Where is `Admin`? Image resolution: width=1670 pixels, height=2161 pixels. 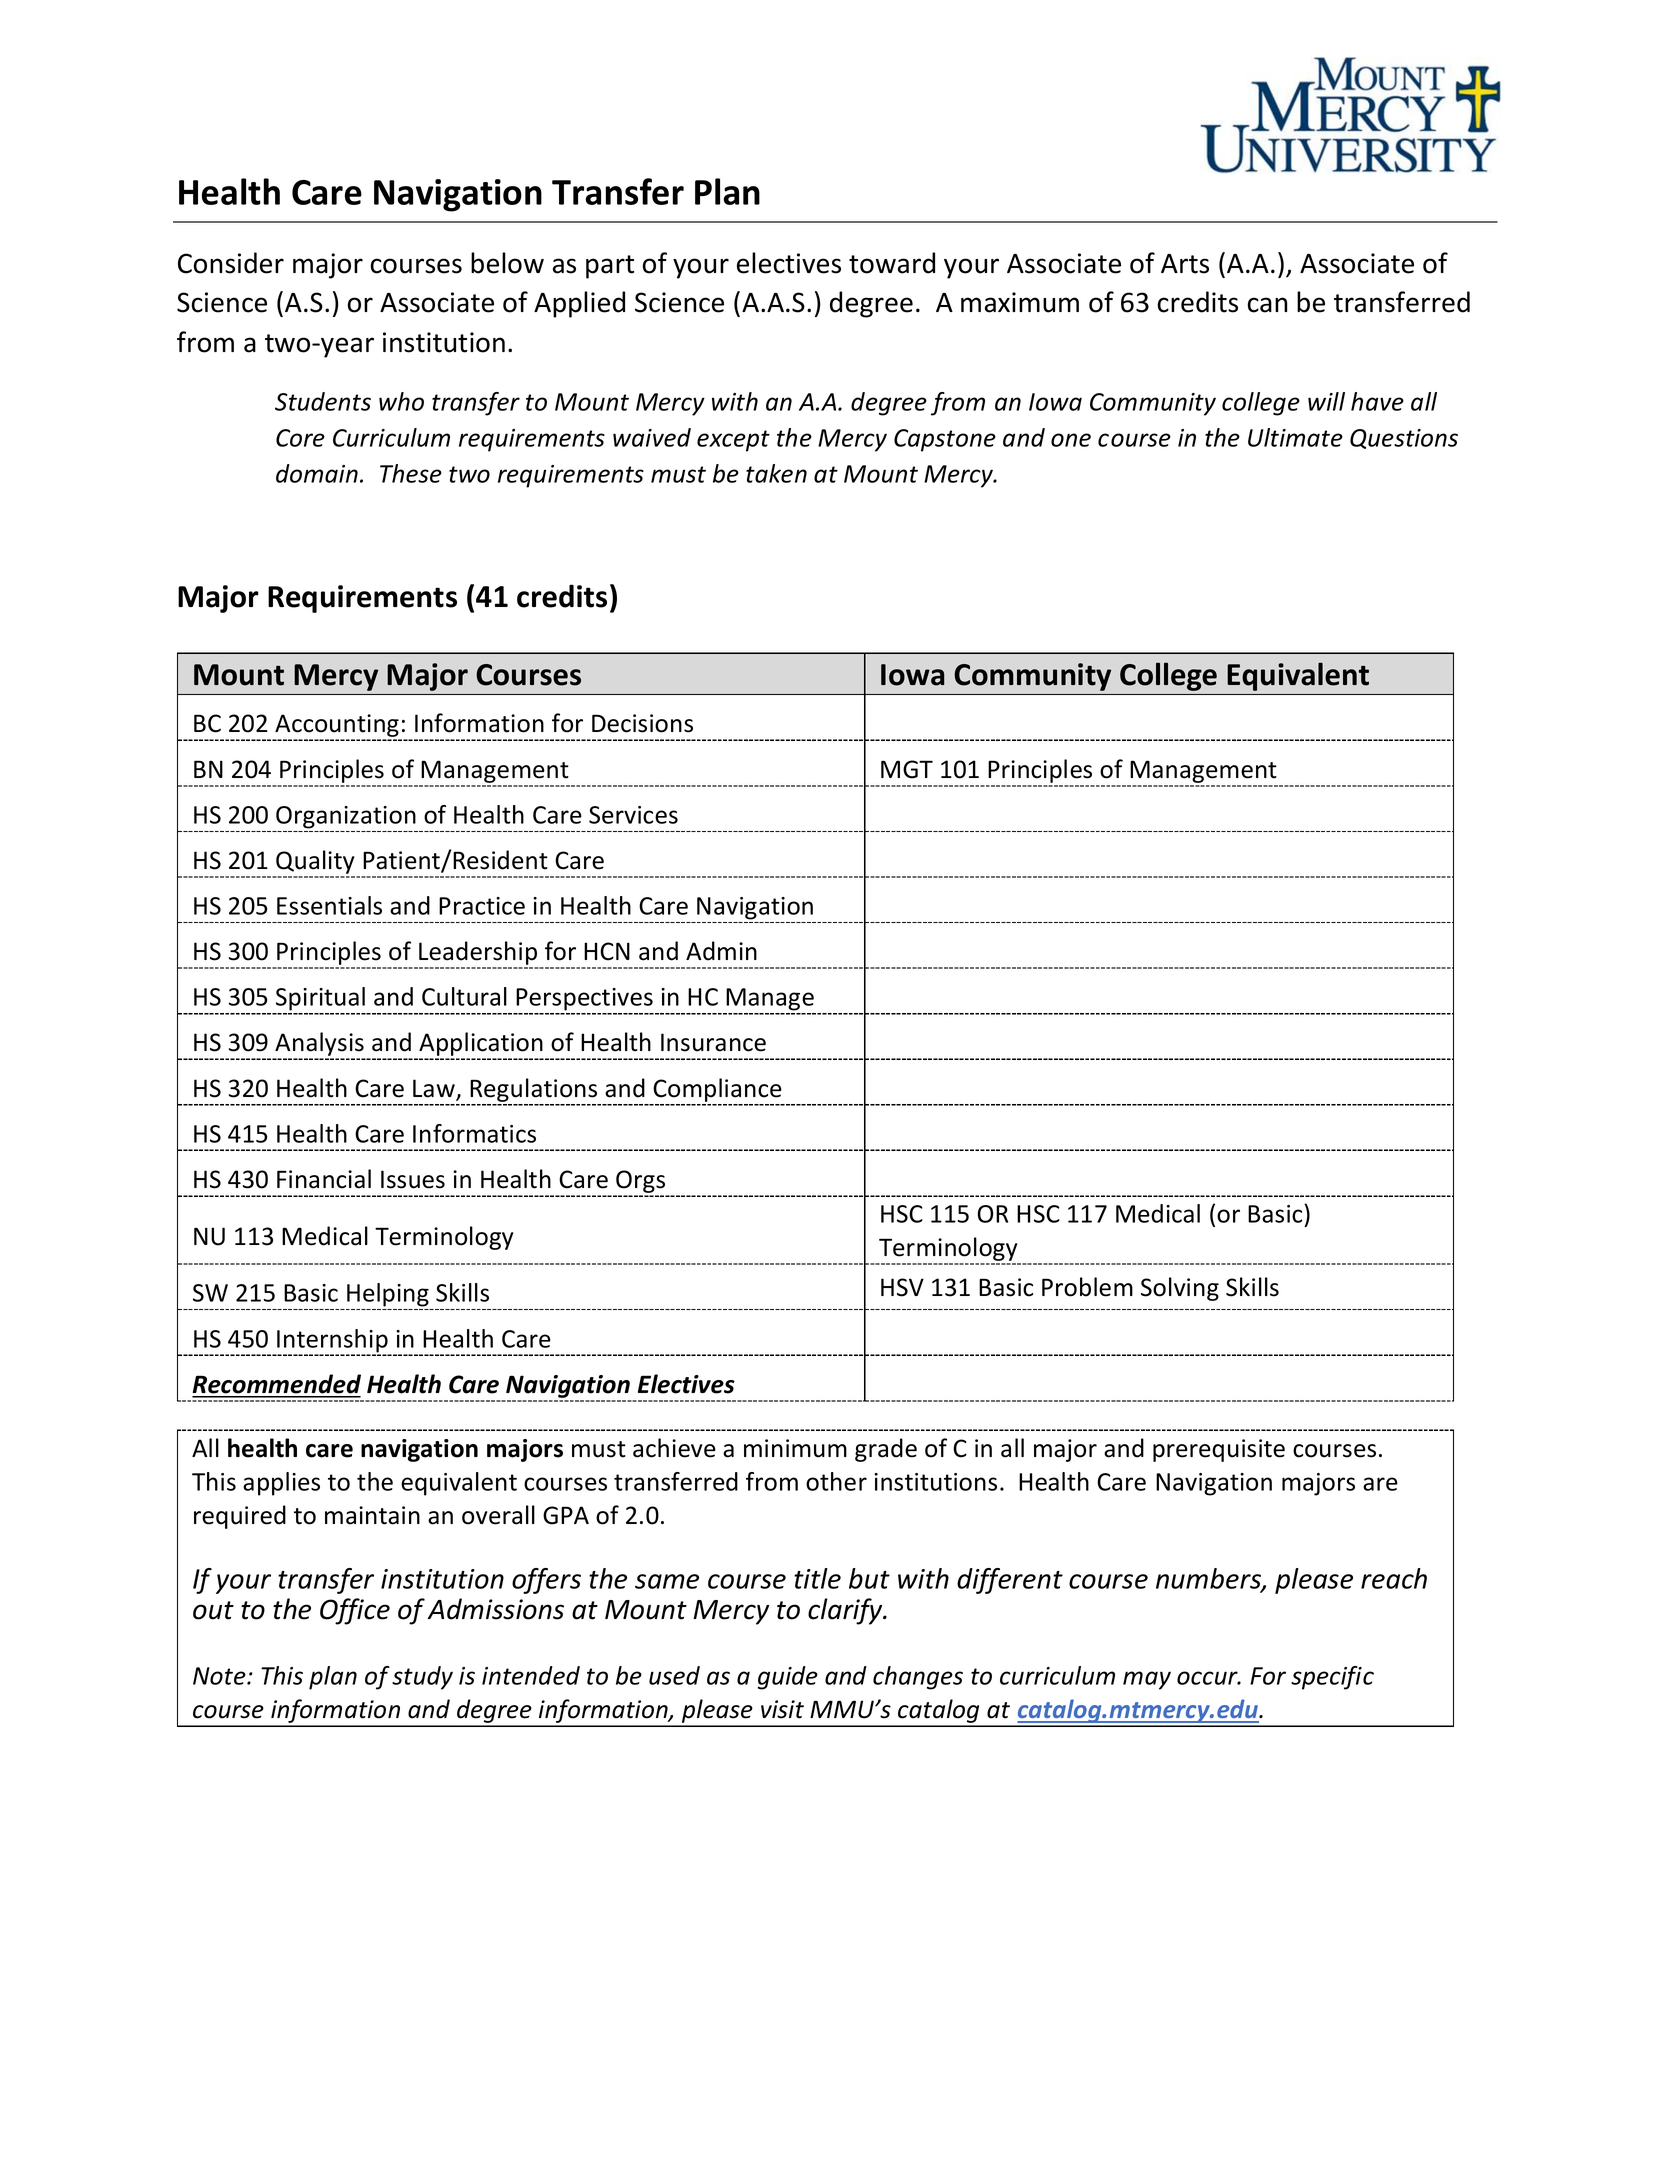 Admin is located at coordinates (721, 951).
